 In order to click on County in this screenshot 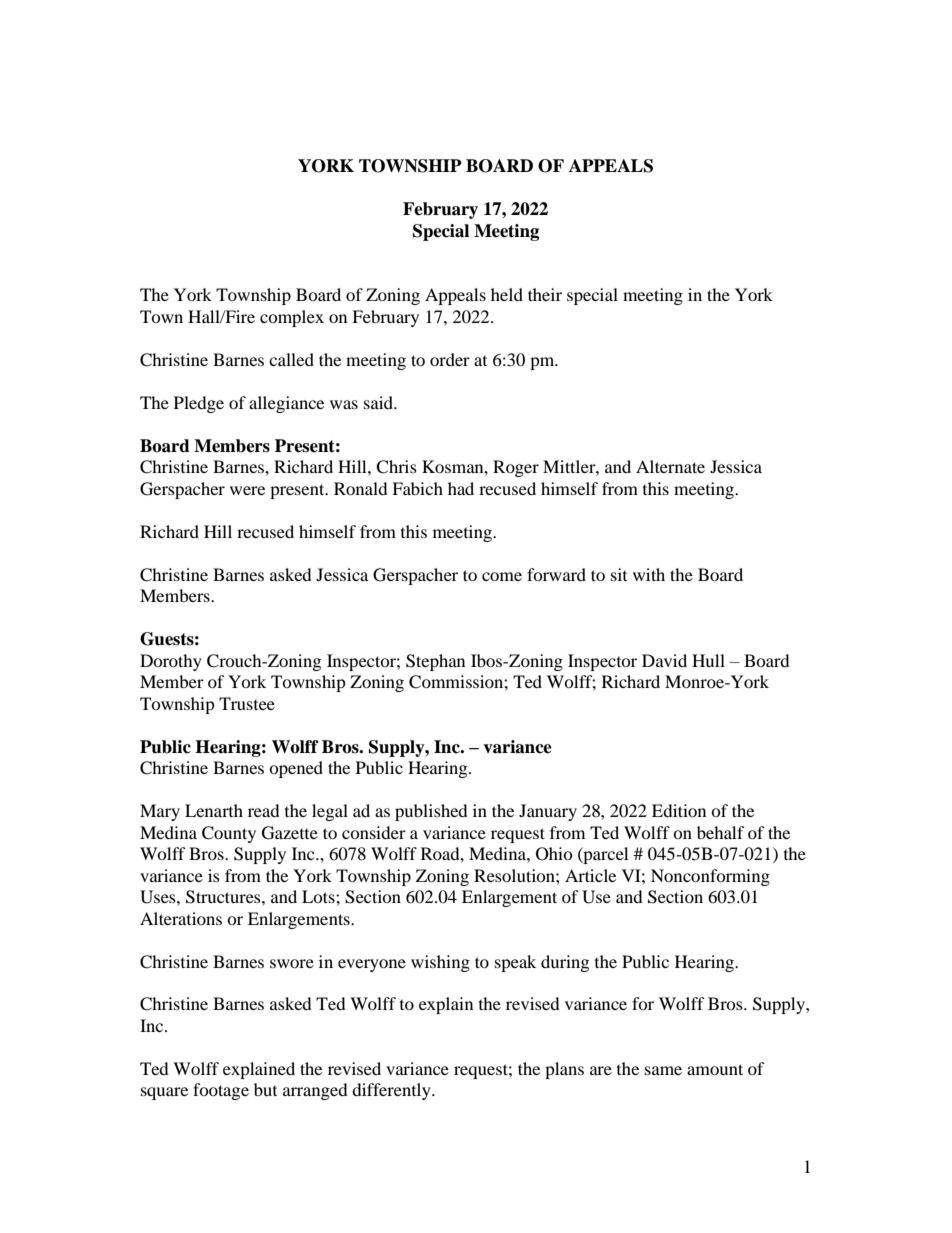, I will do `click(229, 834)`.
